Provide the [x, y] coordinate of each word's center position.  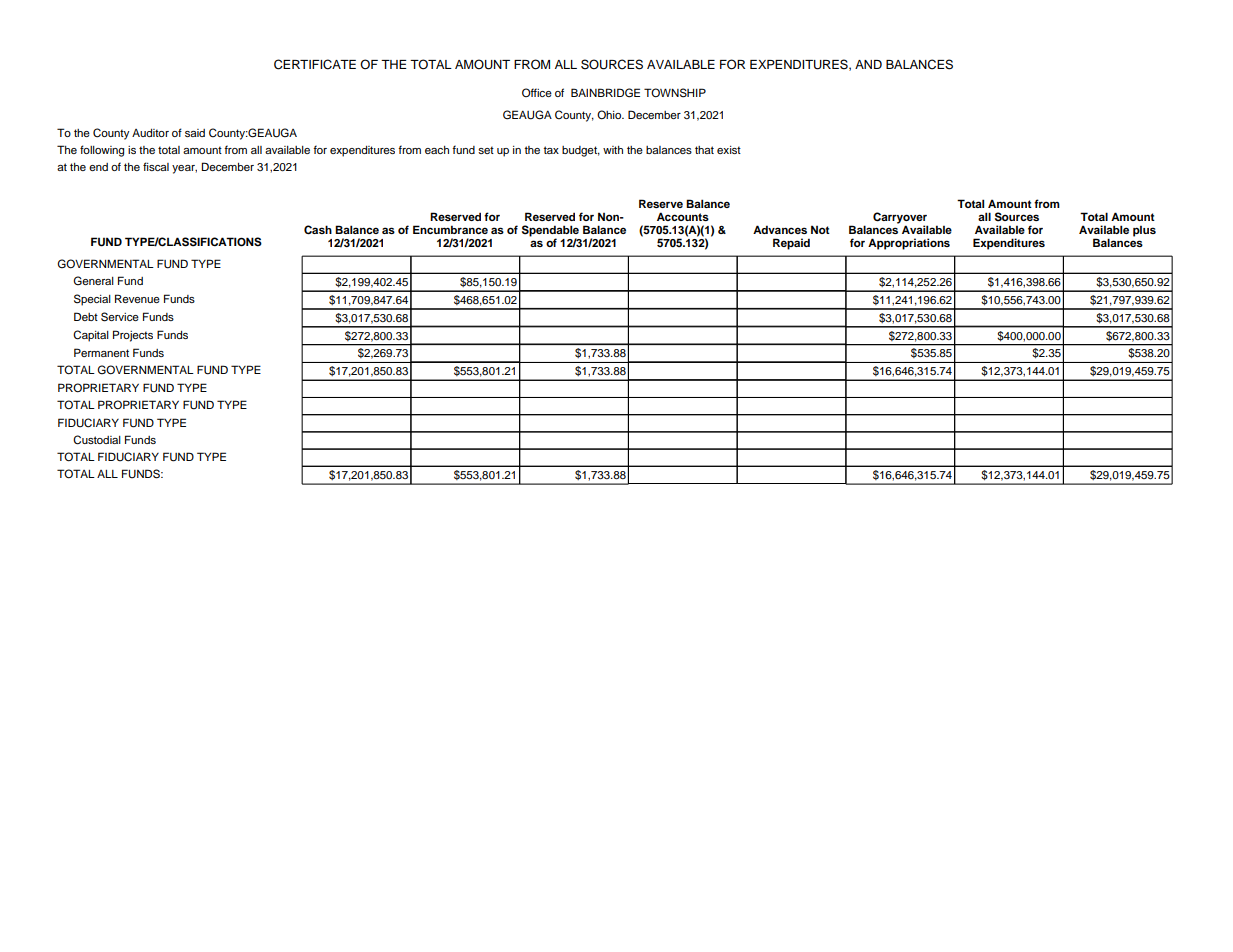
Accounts [683, 216]
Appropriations [909, 244]
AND [868, 64]
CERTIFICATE [315, 64]
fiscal [156, 166]
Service [120, 317]
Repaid [791, 244]
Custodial [97, 440]
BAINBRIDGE [605, 93]
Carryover [900, 219]
